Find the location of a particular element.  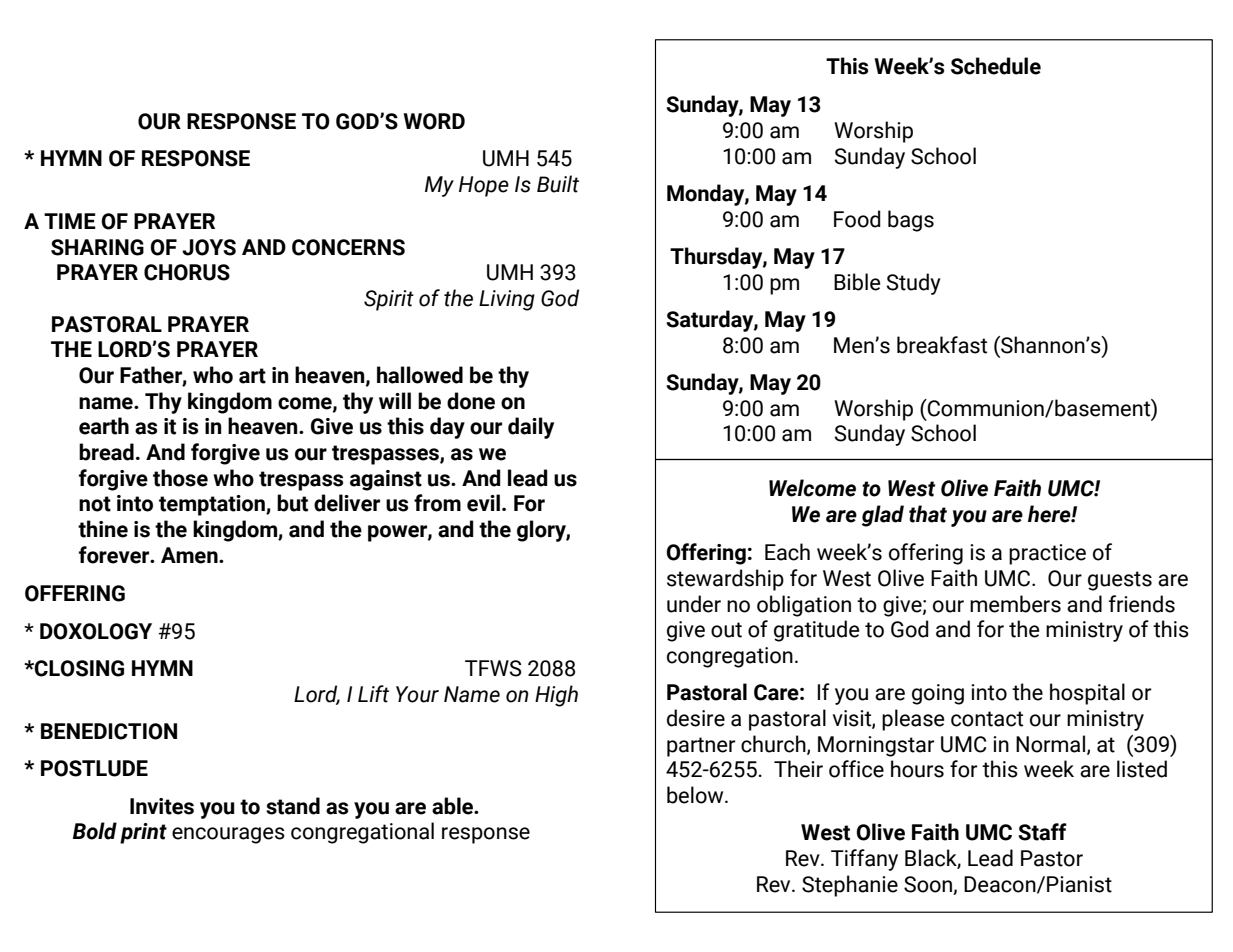

evil is located at coordinates (483, 503).
